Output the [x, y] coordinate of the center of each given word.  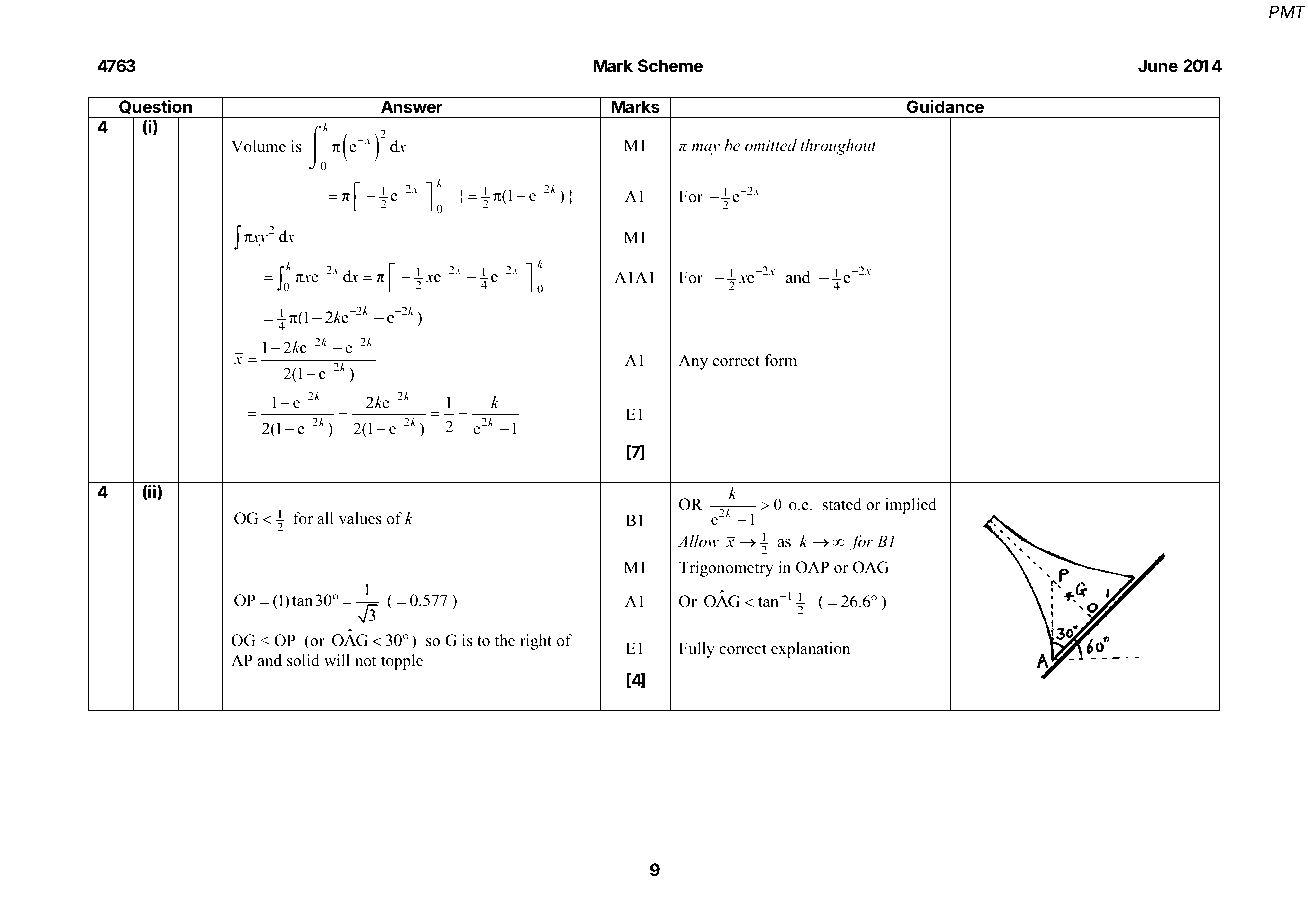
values [360, 518]
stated [842, 504]
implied [911, 506]
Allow [698, 541]
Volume [258, 146]
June [1158, 65]
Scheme [670, 65]
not [365, 661]
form [780, 360]
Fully [697, 650]
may [706, 149]
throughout [838, 147]
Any [693, 362]
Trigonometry [726, 569]
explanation [810, 650]
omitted [771, 145]
